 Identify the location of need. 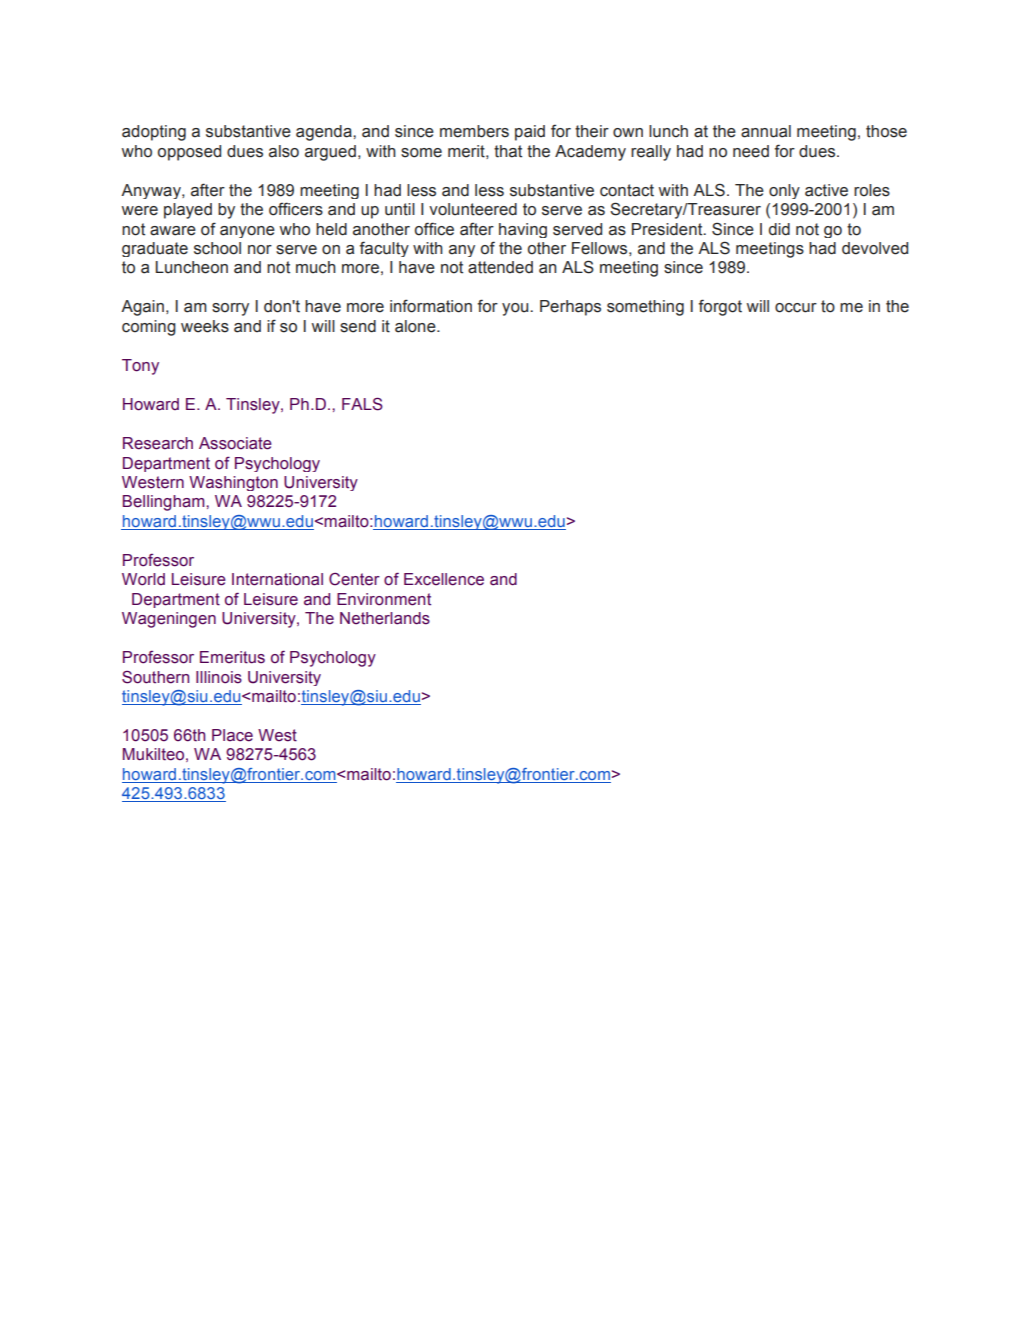
(751, 151).
